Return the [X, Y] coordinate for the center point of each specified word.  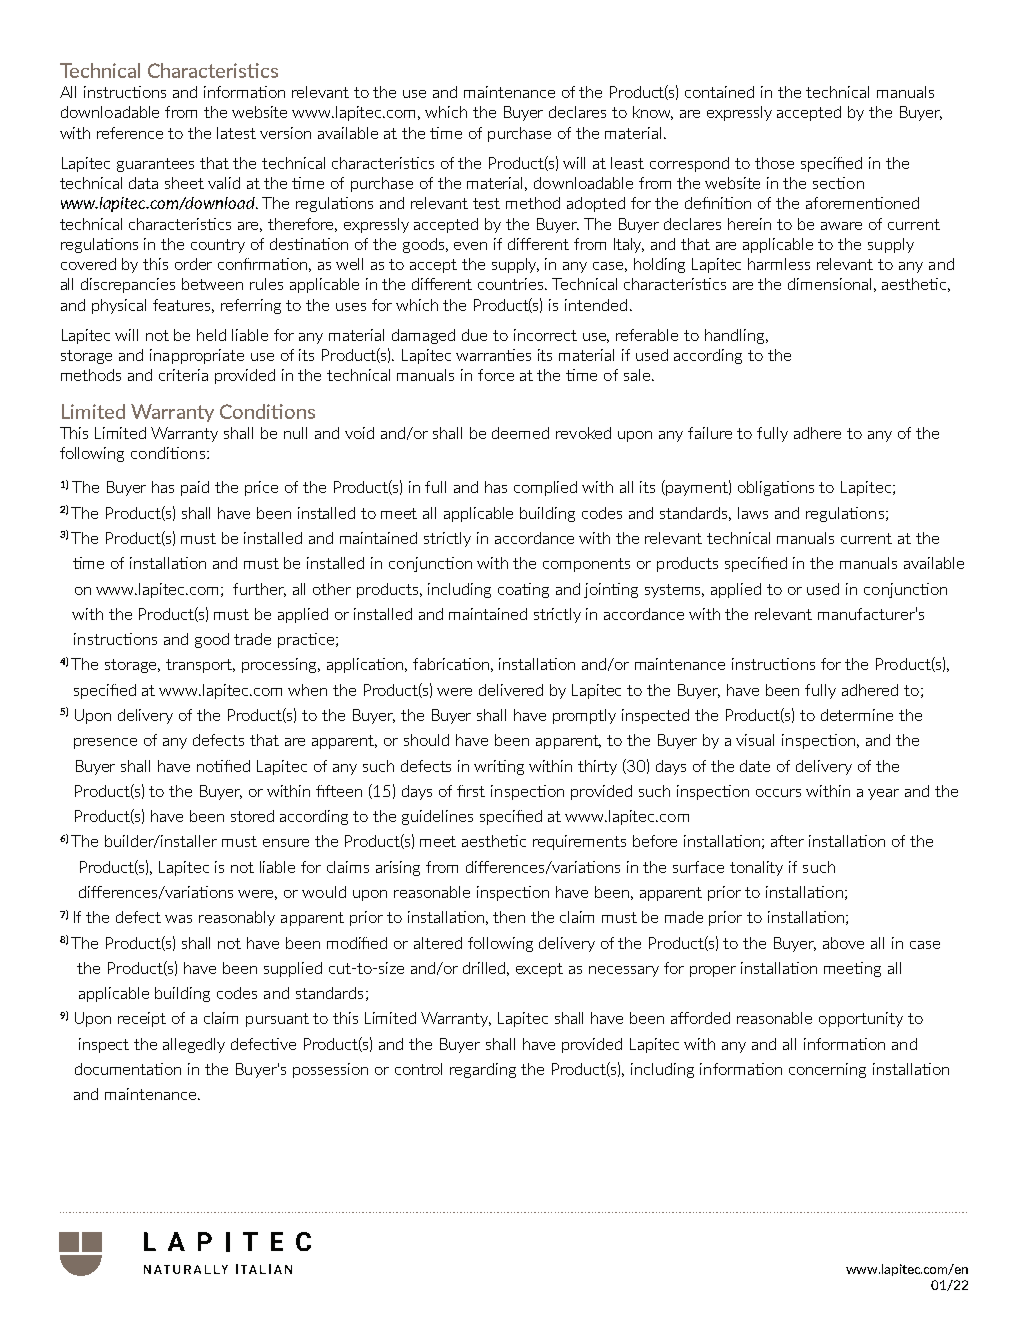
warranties [493, 355]
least [627, 163]
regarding [483, 1070]
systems [674, 591]
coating [523, 590]
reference [130, 133]
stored [252, 816]
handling [736, 336]
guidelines [437, 817]
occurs [778, 793]
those [774, 163]
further [259, 590]
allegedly [194, 1045]
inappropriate [197, 356]
